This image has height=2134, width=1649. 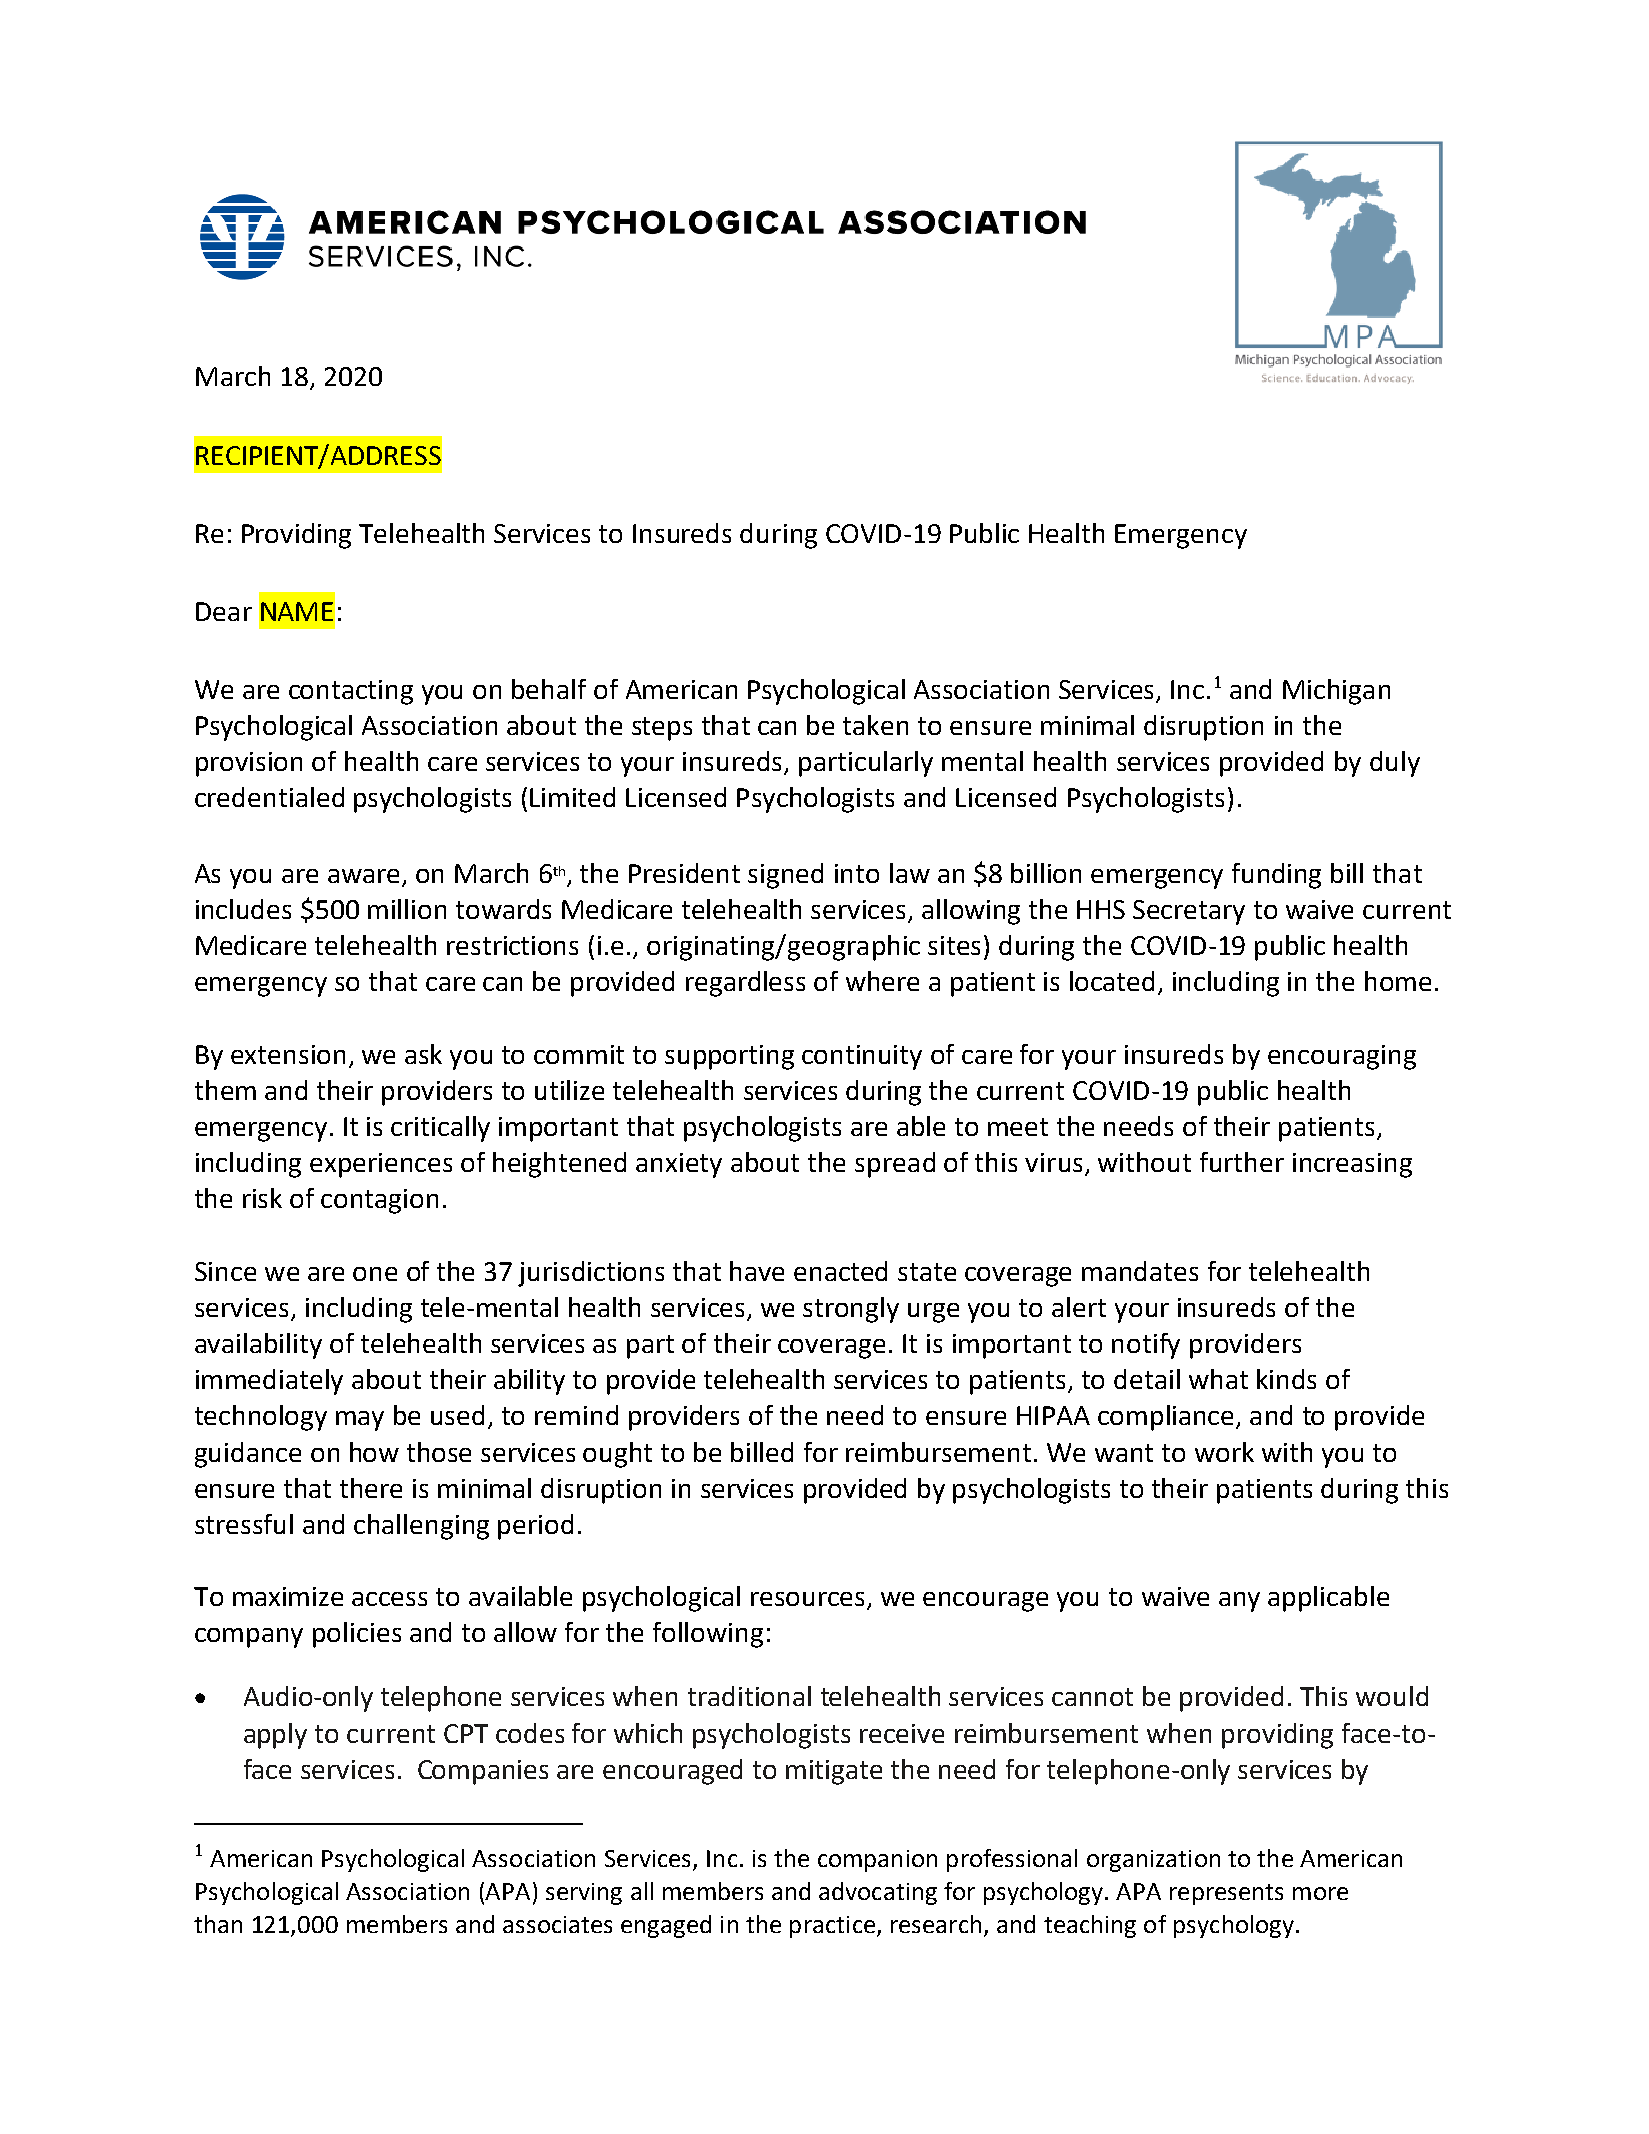 I want to click on would, so click(x=1392, y=1696).
